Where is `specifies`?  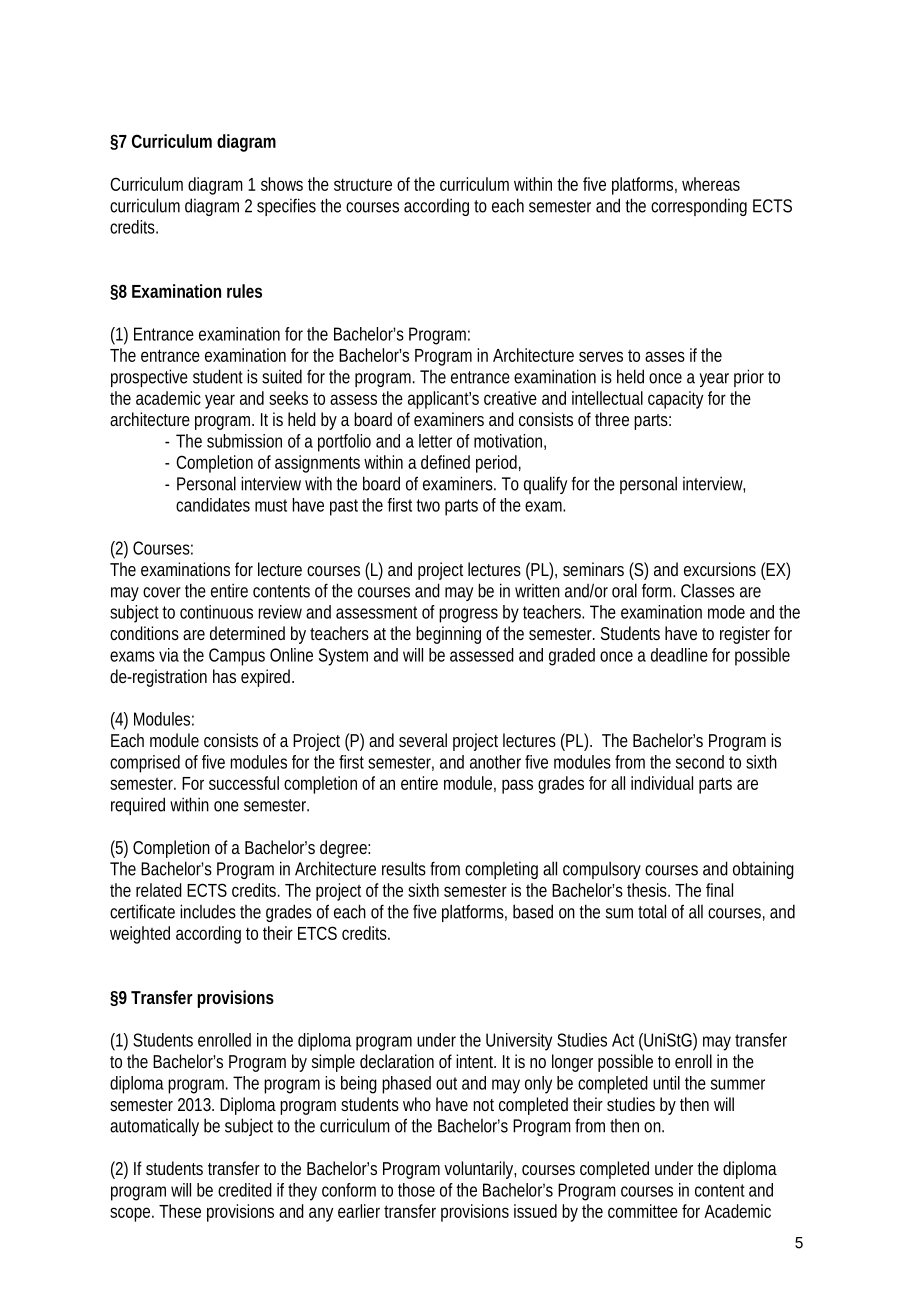 specifies is located at coordinates (286, 207).
